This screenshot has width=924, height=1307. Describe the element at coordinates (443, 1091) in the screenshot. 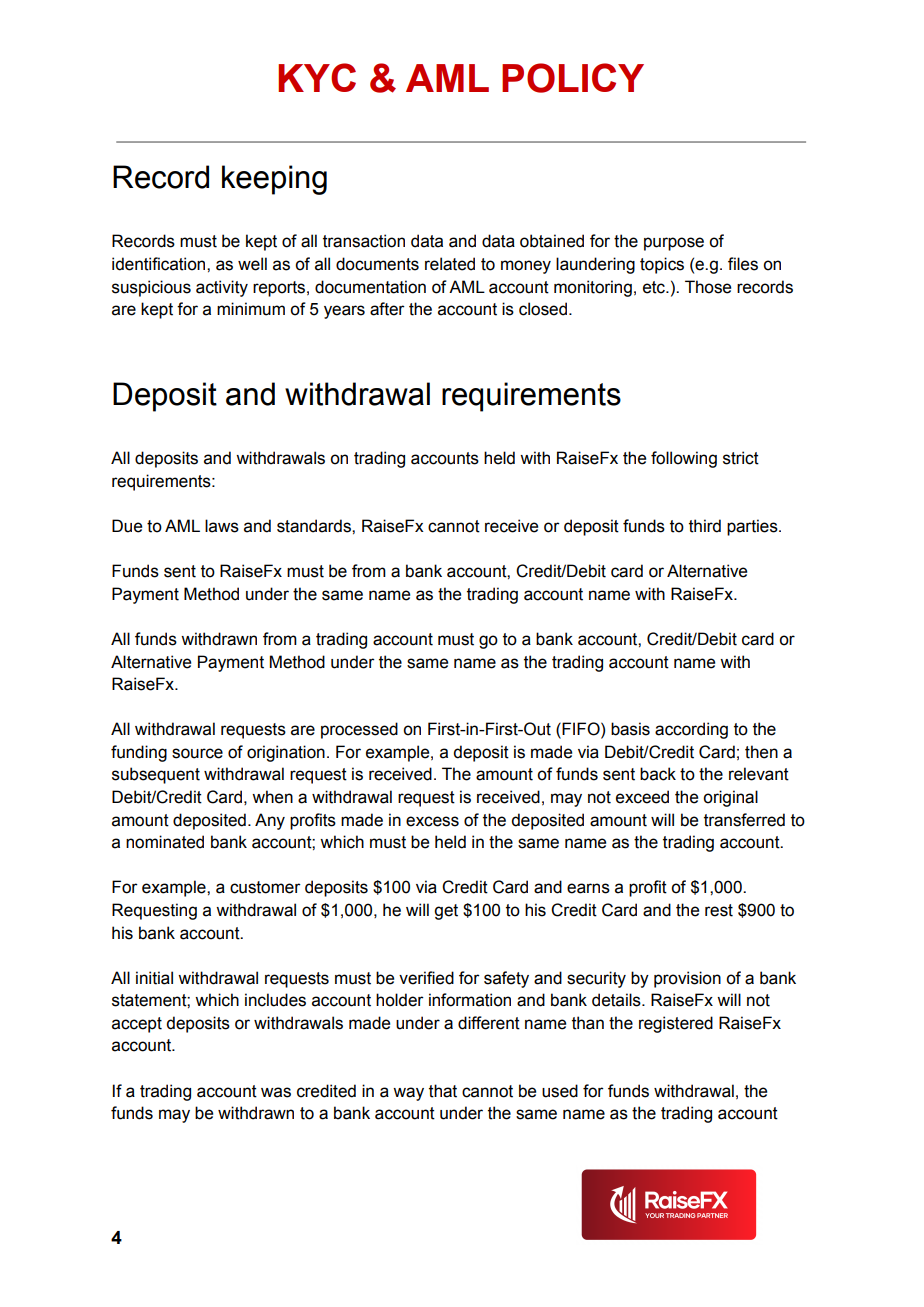

I see `that` at that location.
